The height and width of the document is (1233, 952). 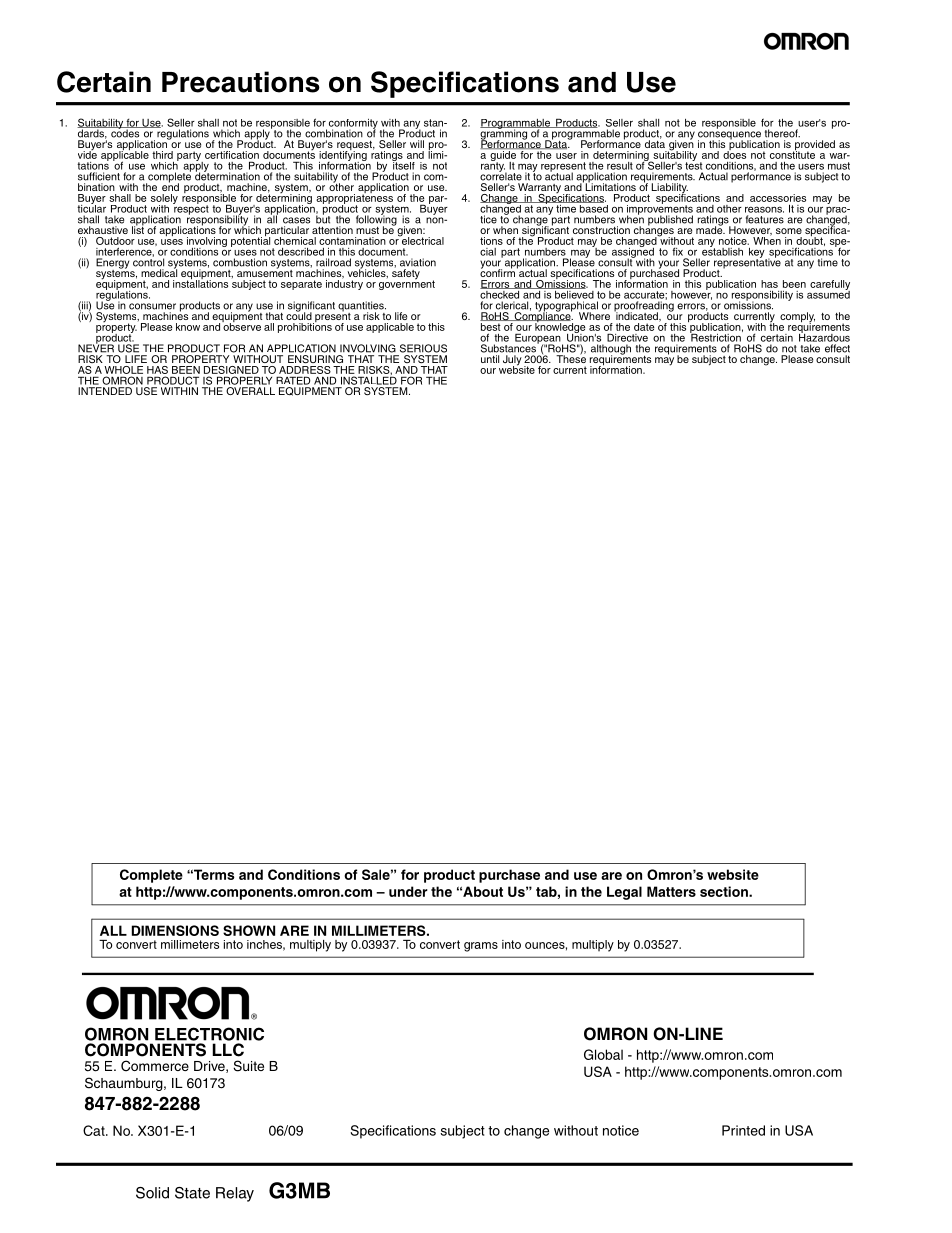 What do you see at coordinates (594, 316) in the document?
I see `Where` at bounding box center [594, 316].
